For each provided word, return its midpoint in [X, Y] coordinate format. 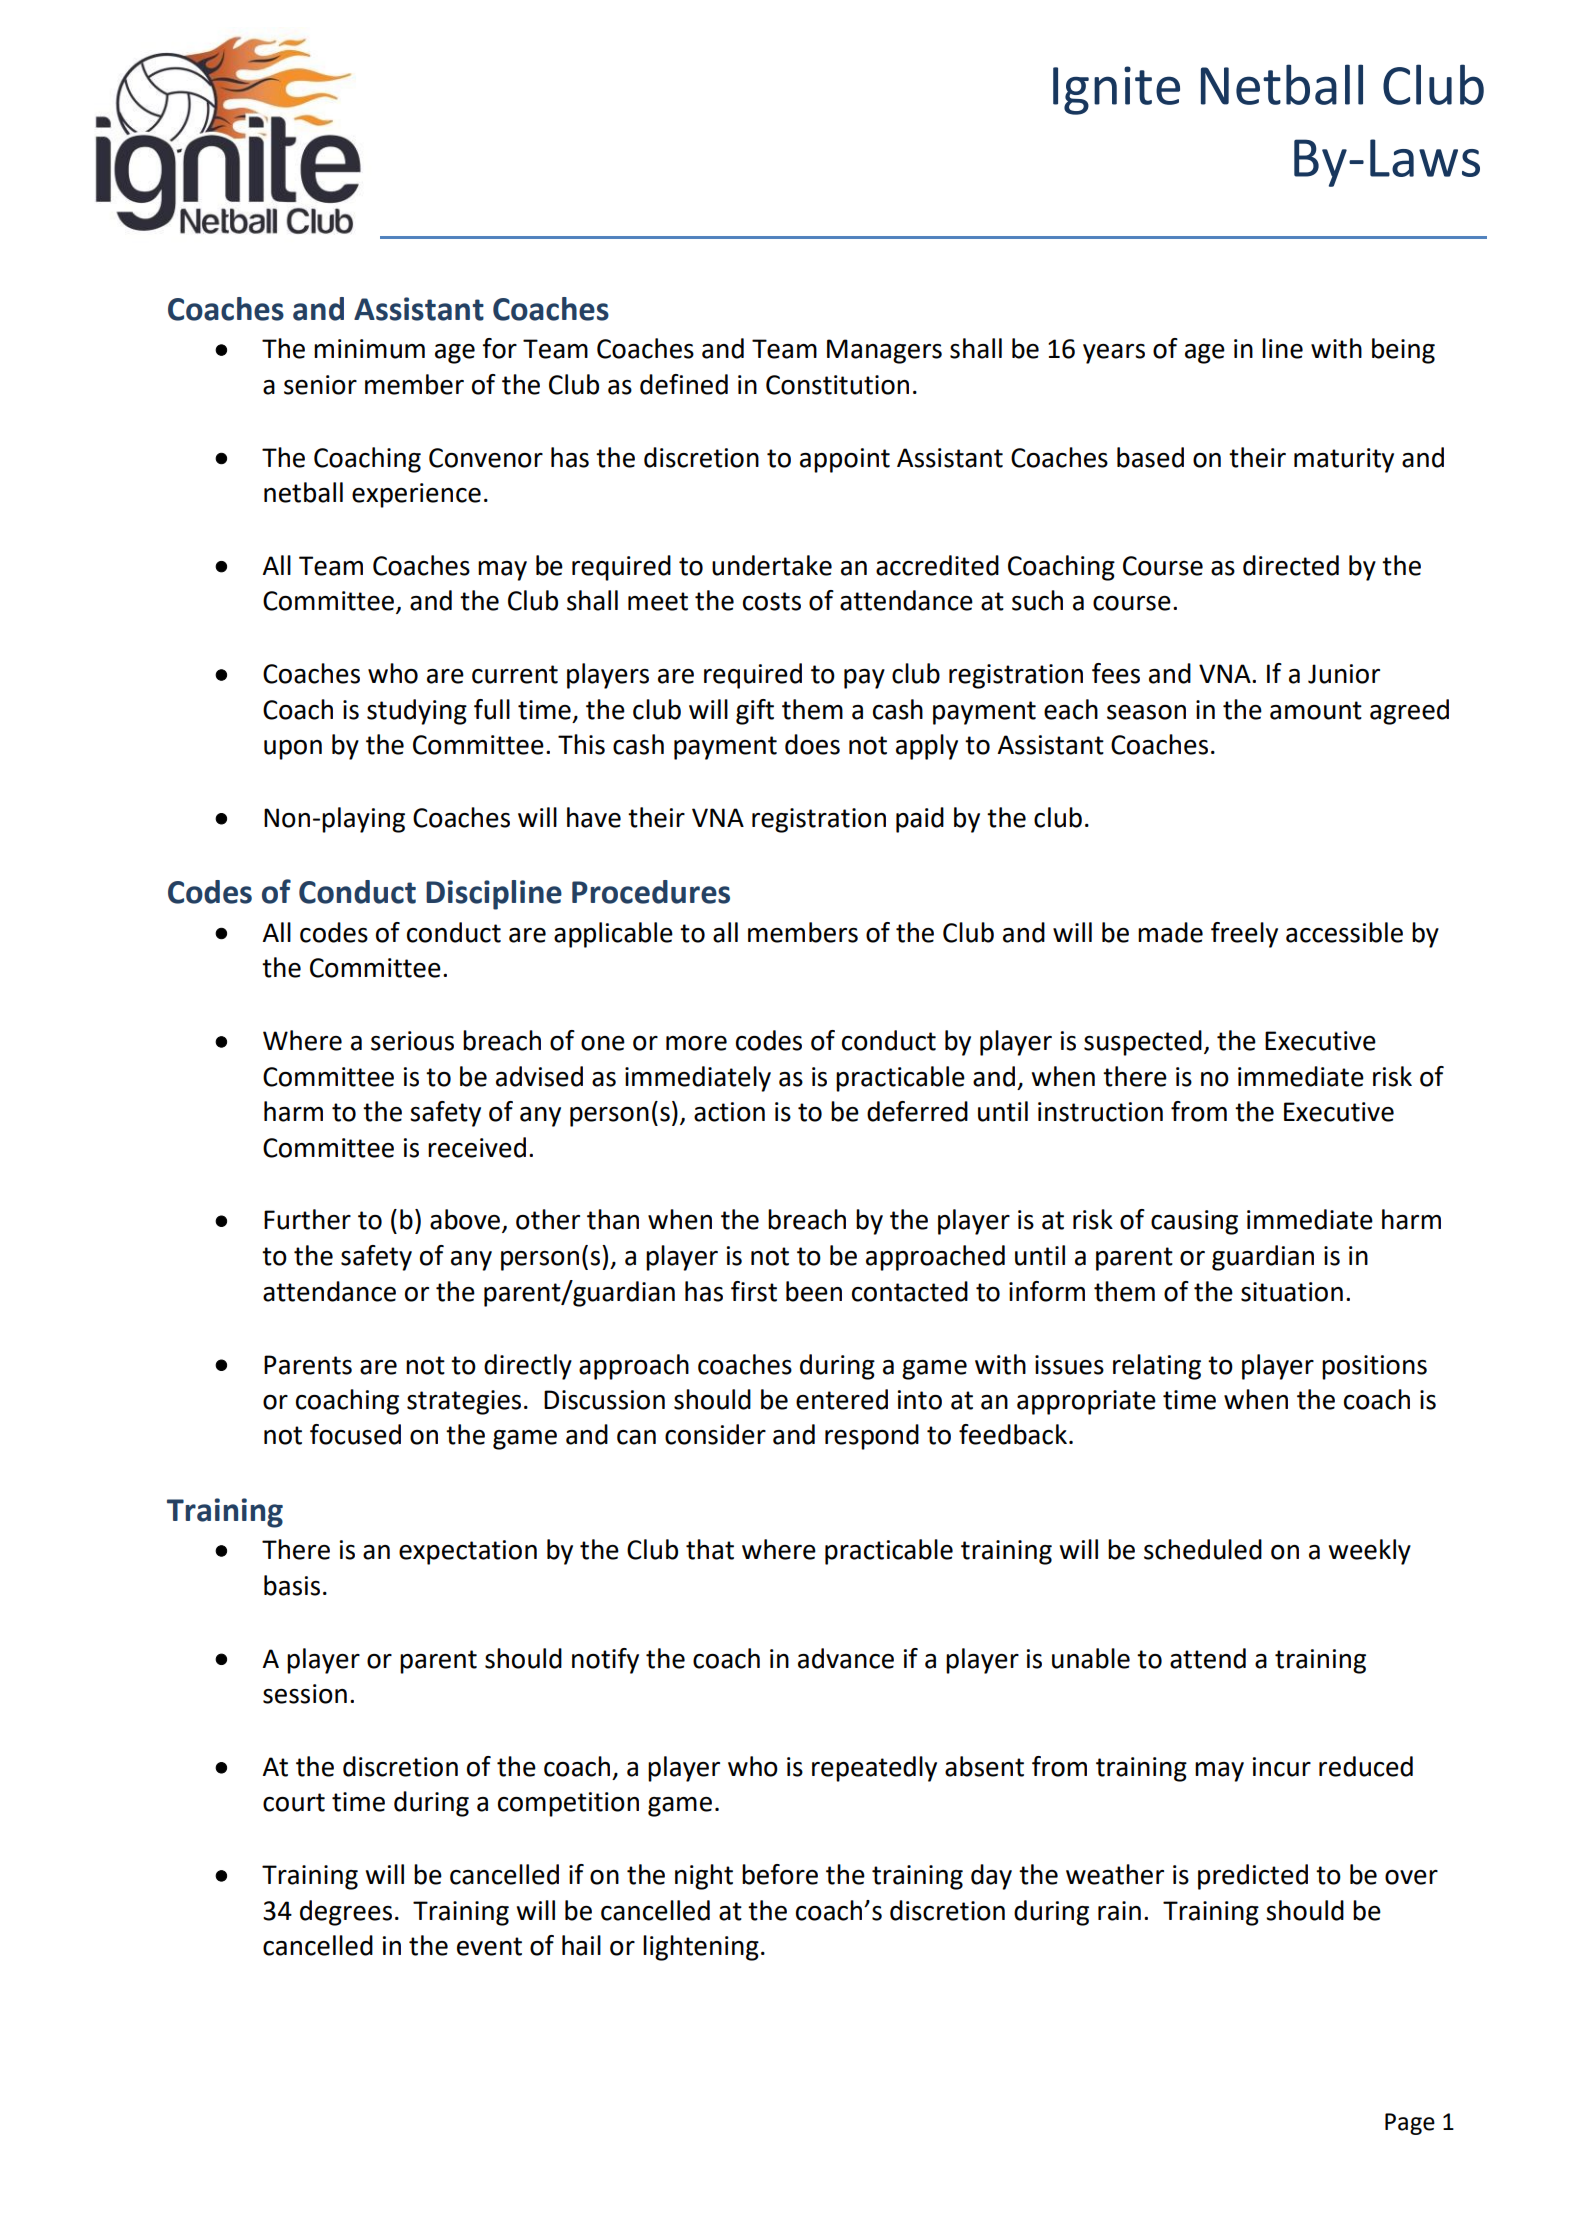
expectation [468, 1552]
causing [1194, 1222]
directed [1291, 565]
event [489, 1946]
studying [417, 712]
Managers [884, 351]
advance [846, 1658]
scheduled [1203, 1549]
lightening [701, 1948]
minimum [369, 349]
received [477, 1147]
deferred [917, 1111]
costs [772, 601]
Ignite [1116, 90]
